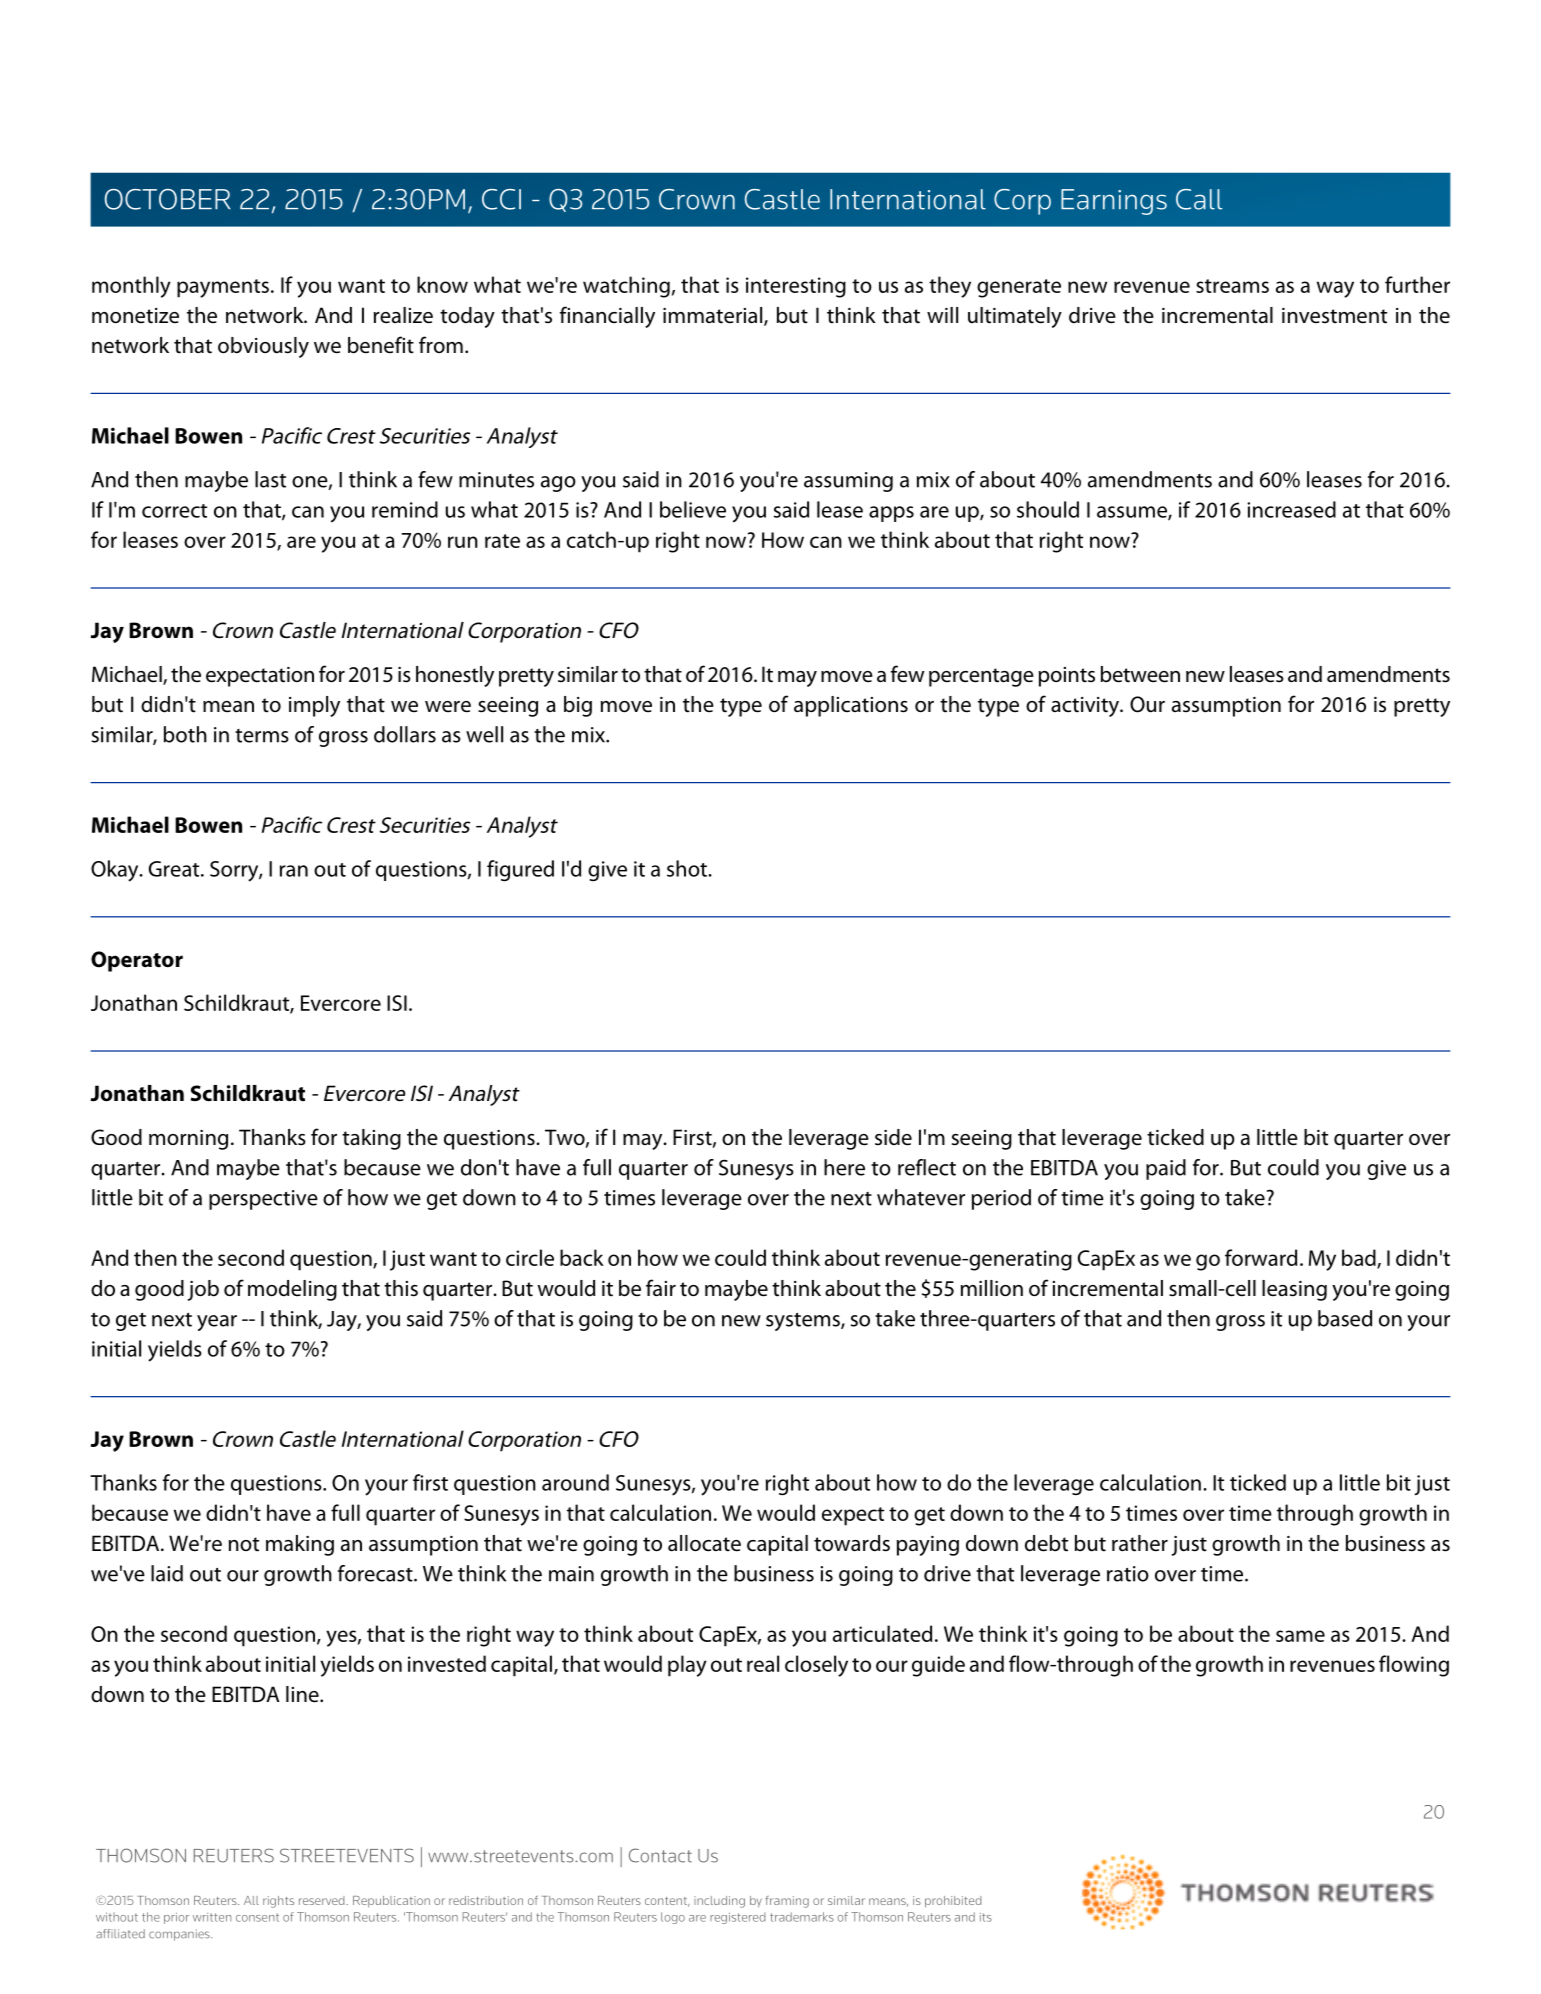 The width and height of the screenshot is (1541, 1994). What do you see at coordinates (688, 868) in the screenshot?
I see `shot` at bounding box center [688, 868].
